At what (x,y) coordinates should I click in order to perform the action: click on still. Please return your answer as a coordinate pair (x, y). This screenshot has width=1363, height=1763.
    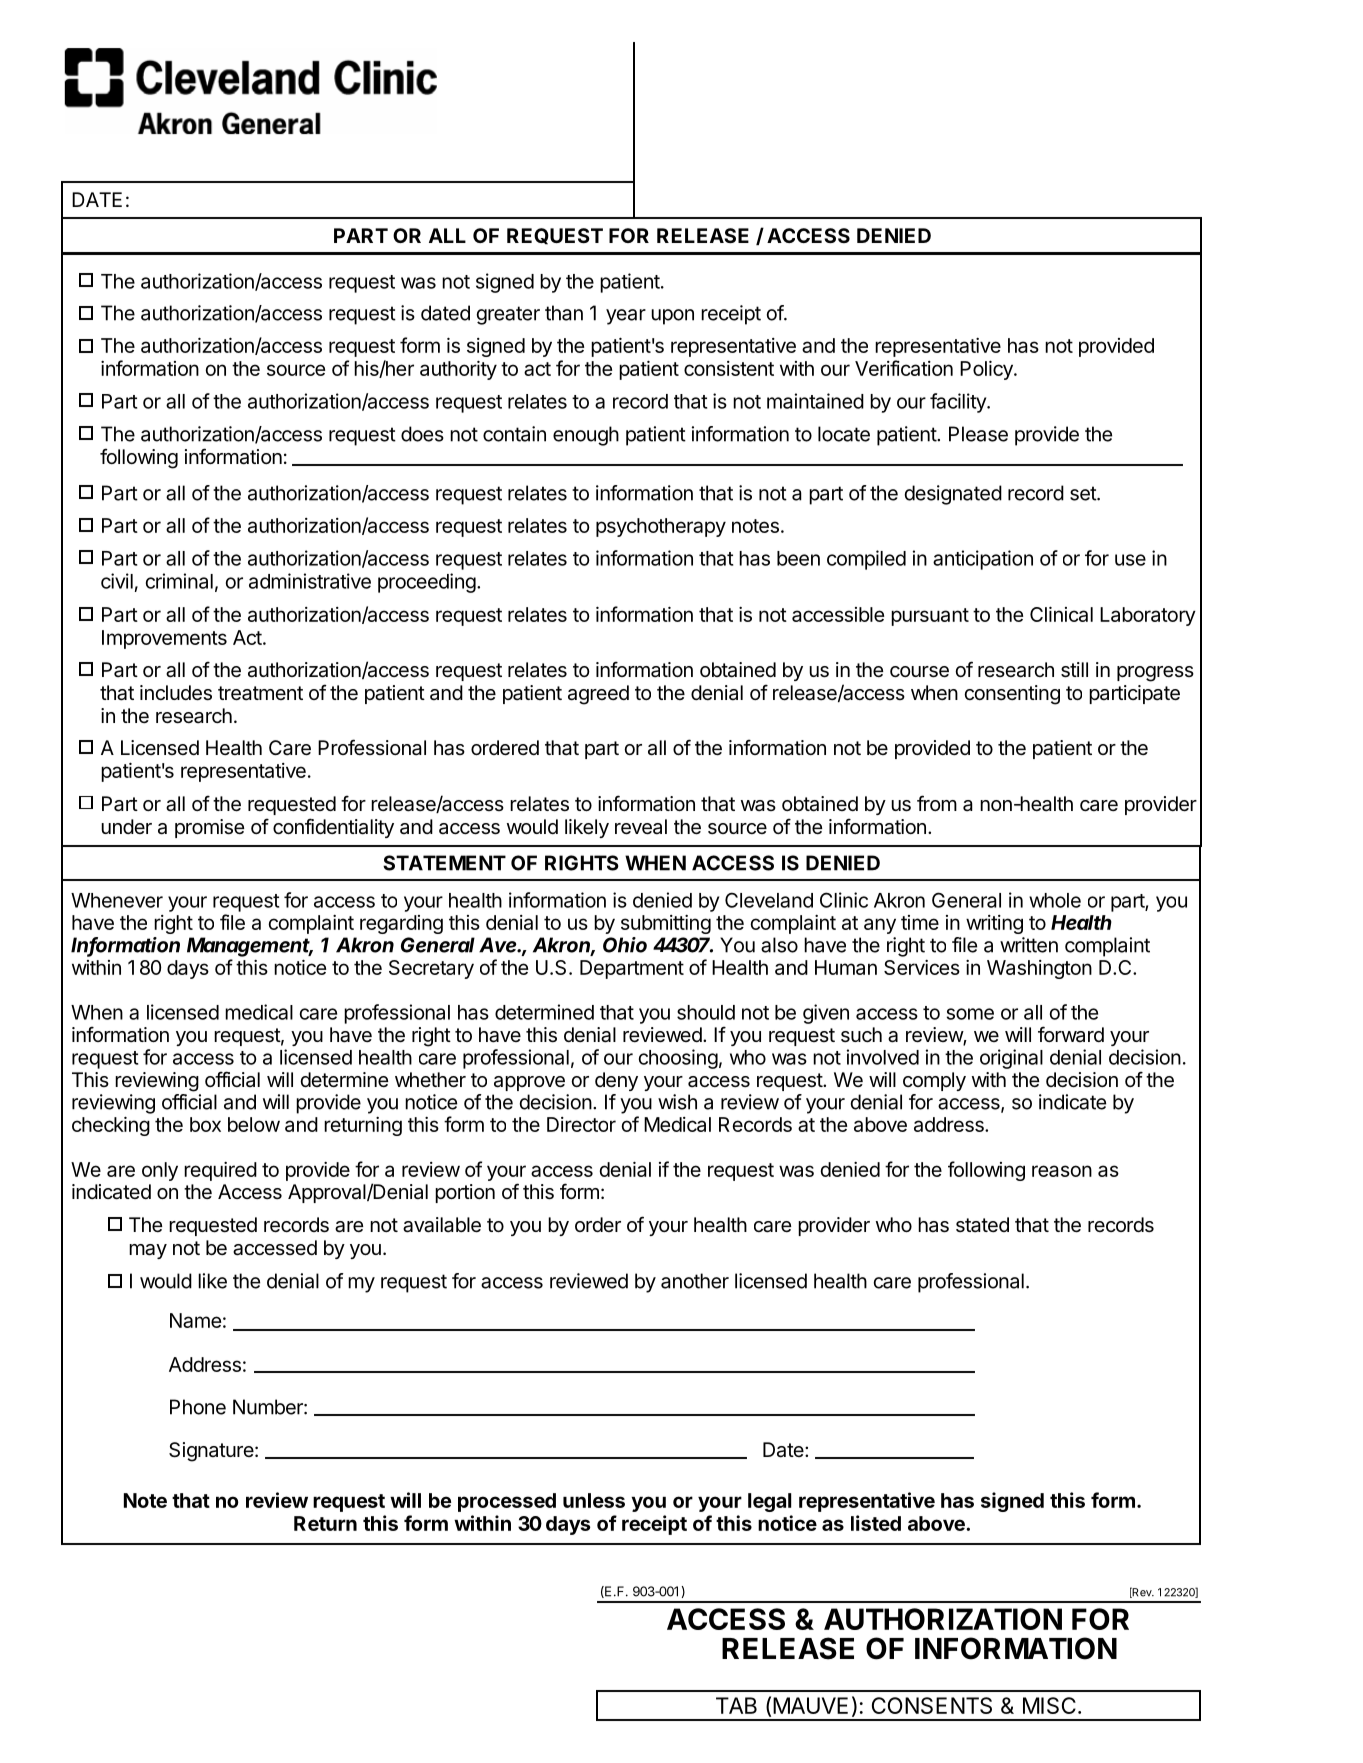
    Looking at the image, I should click on (1074, 670).
